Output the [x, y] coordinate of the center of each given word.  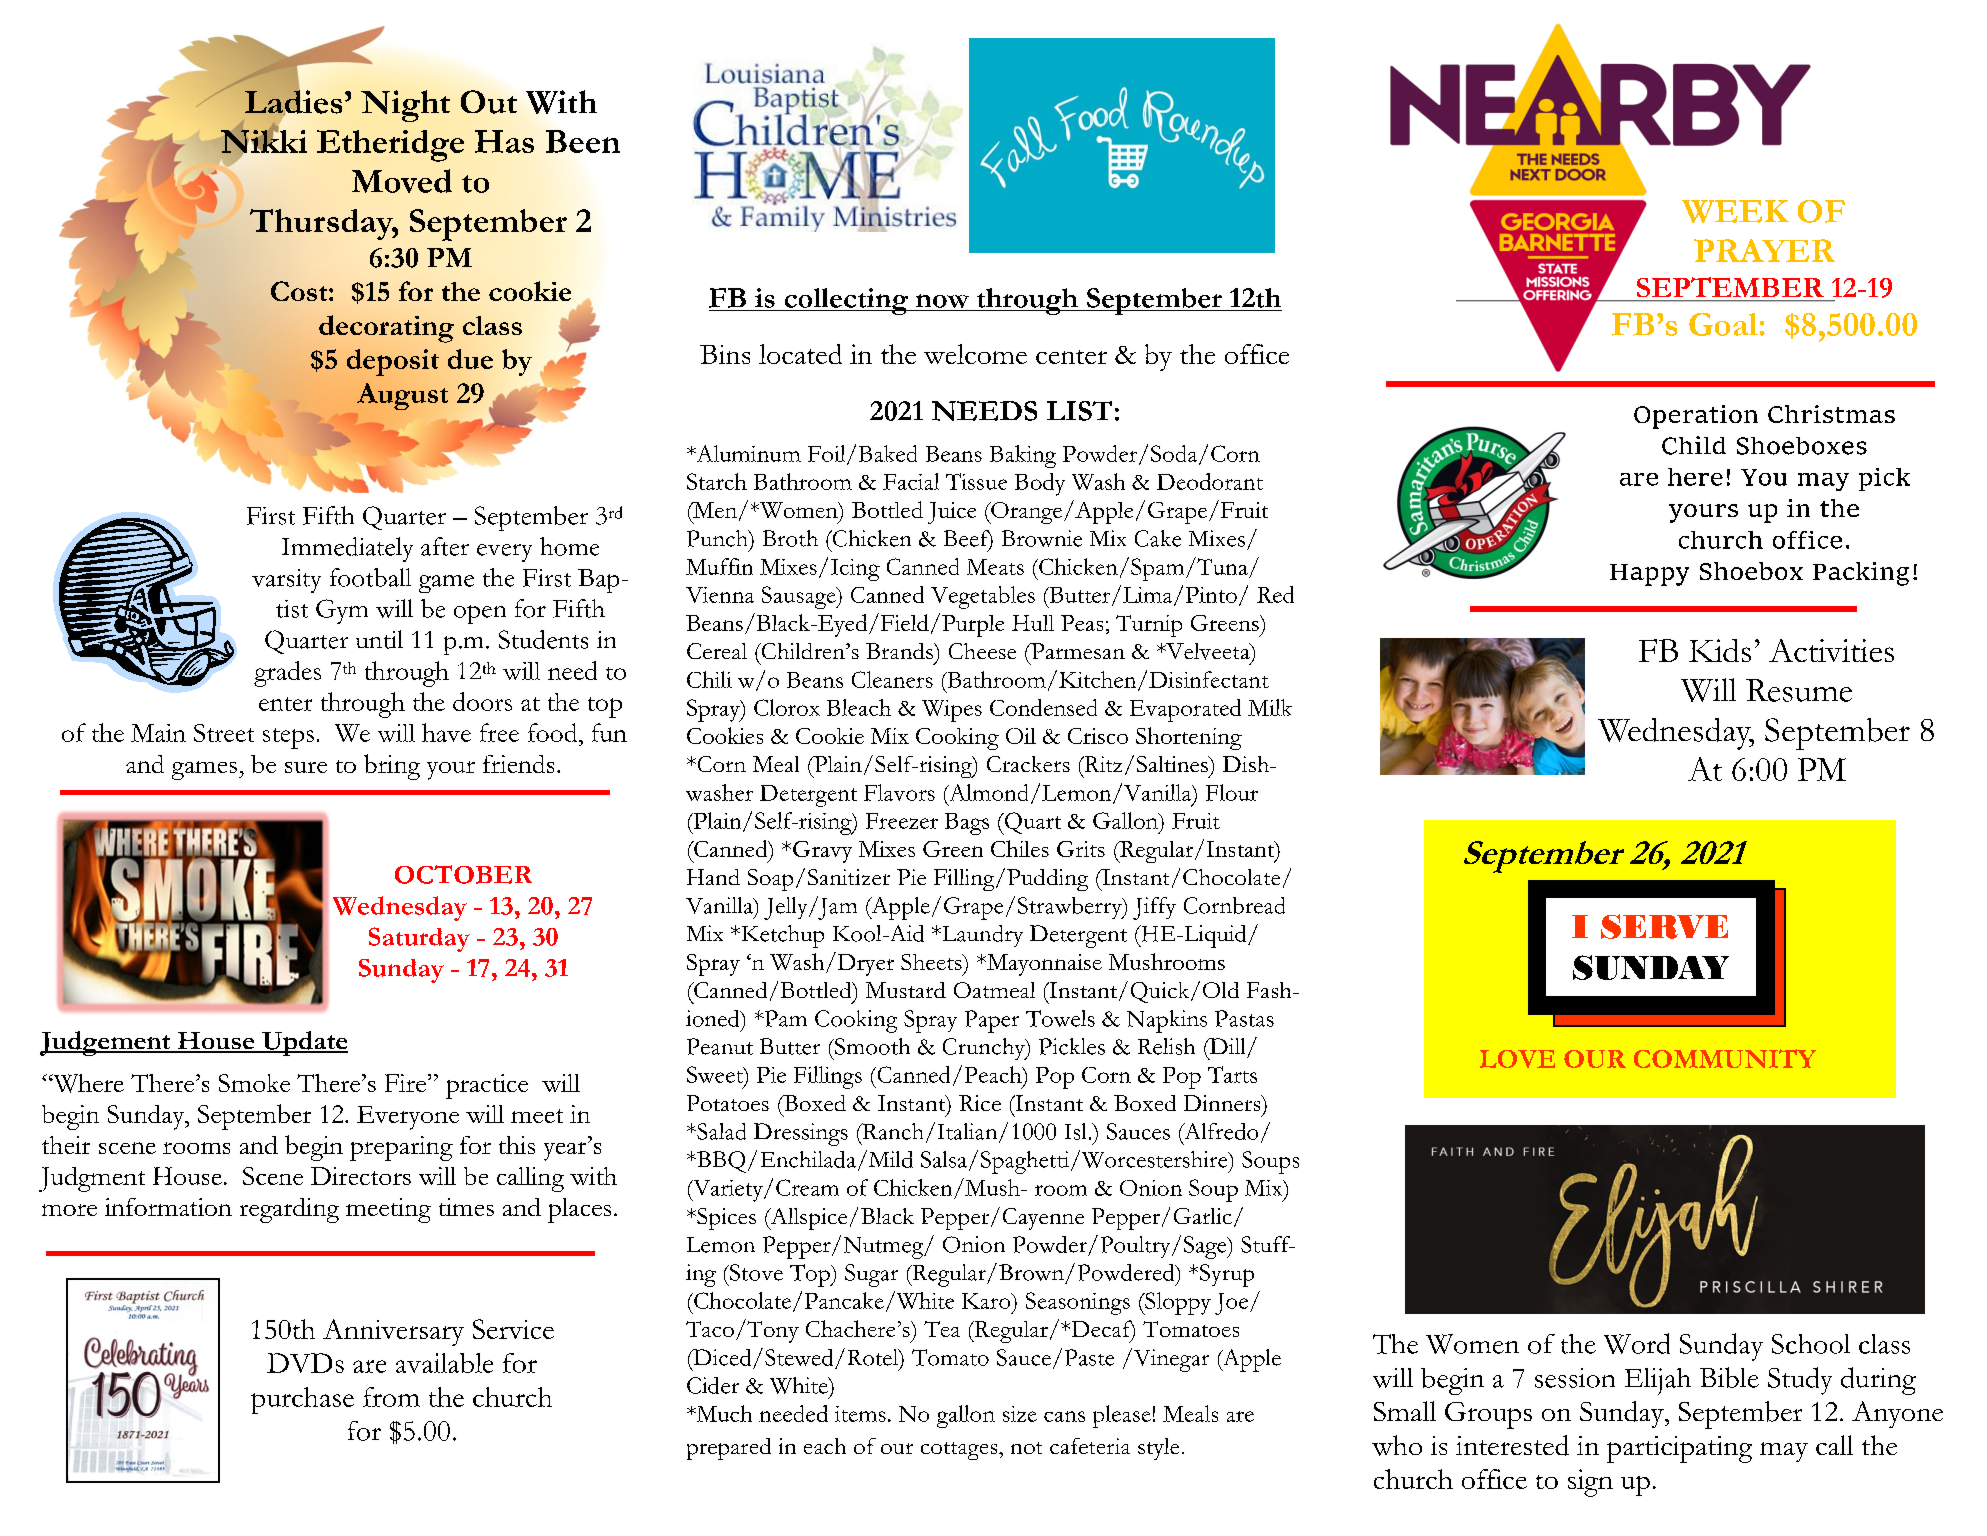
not [1026, 1448]
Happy [1649, 575]
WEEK [1735, 211]
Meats [995, 567]
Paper [992, 1021]
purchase [302, 1400]
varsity [286, 581]
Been [583, 141]
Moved [402, 181]
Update [304, 1043]
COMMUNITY [1725, 1058]
